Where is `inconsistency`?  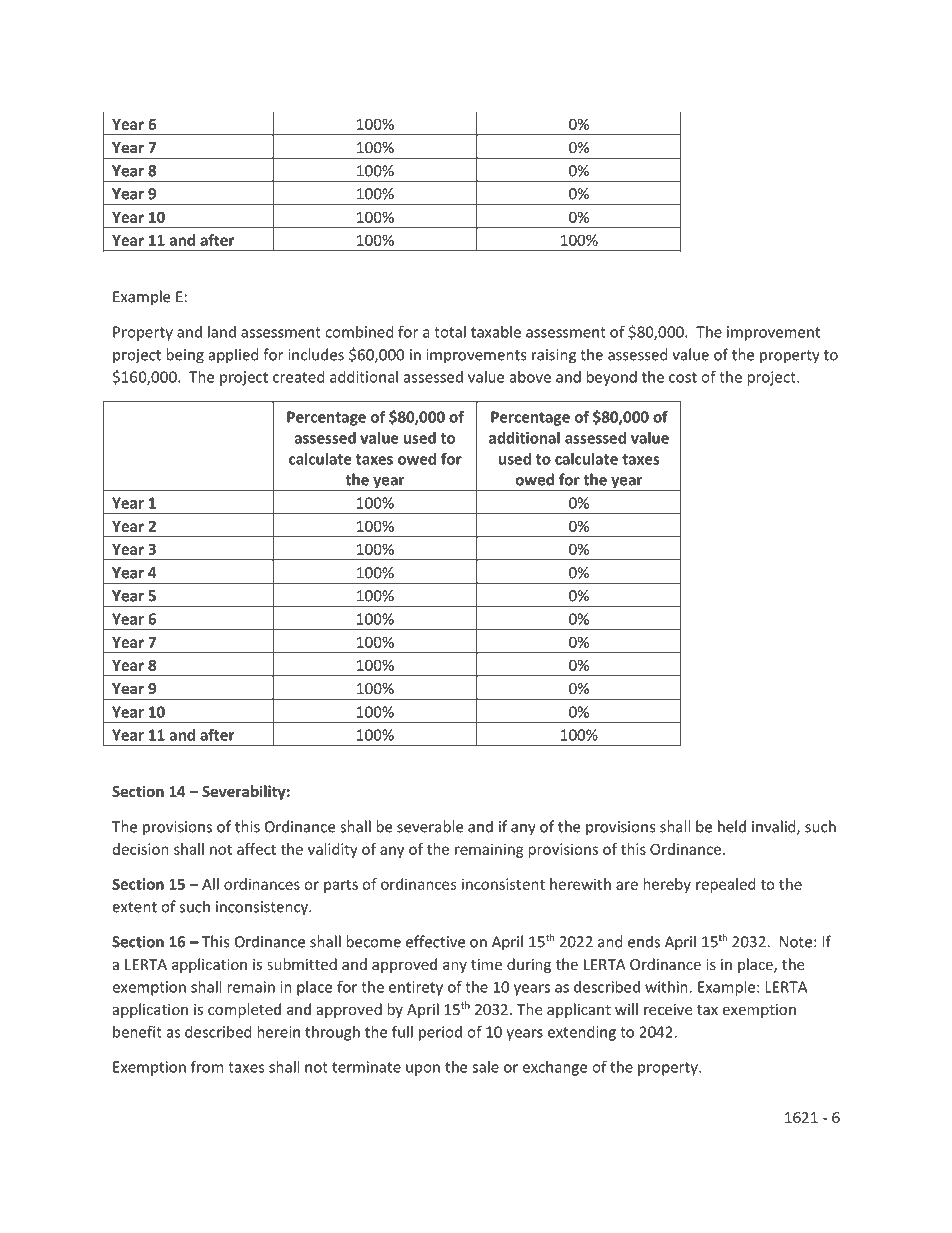 inconsistency is located at coordinates (263, 908).
